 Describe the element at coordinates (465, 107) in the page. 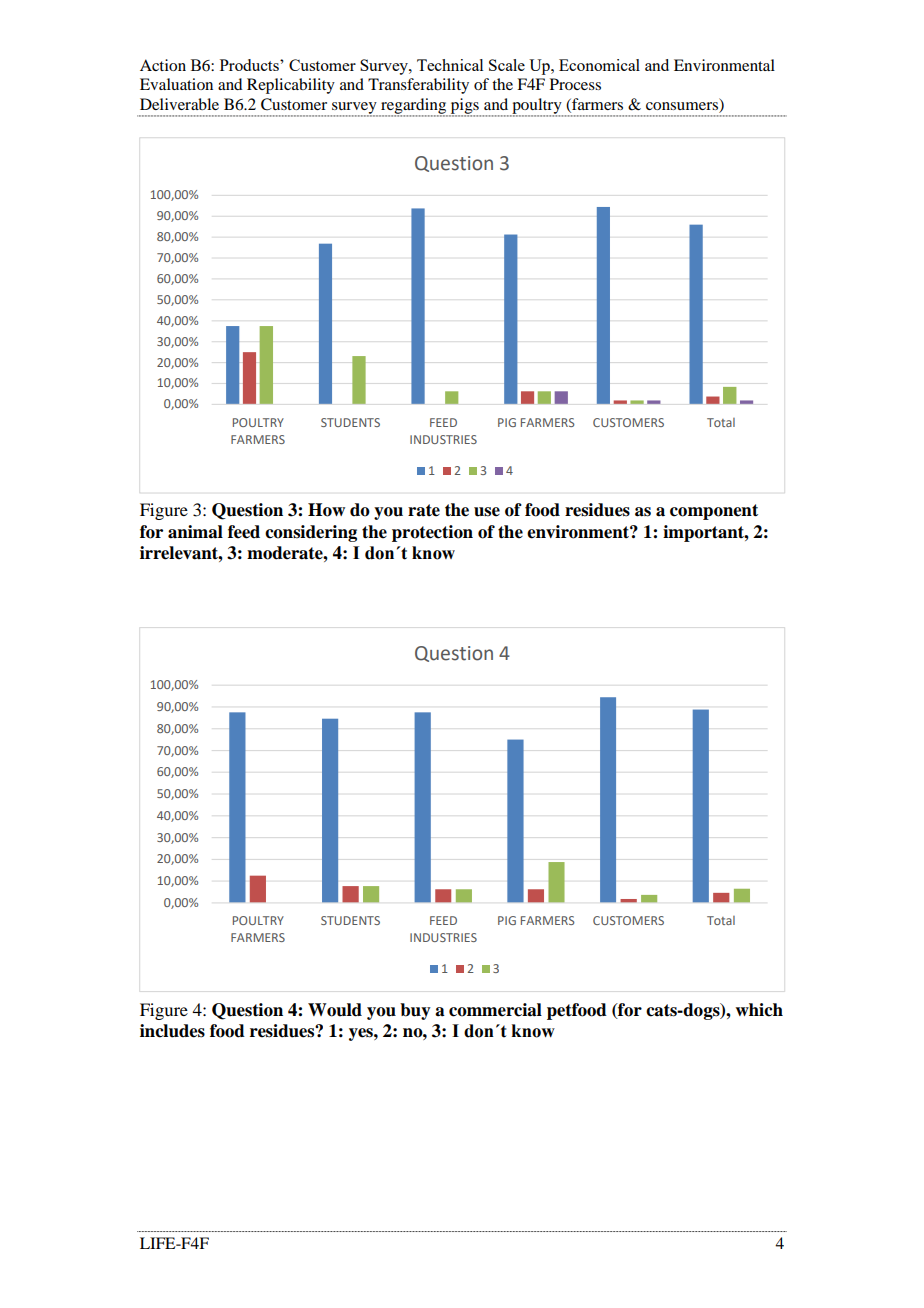

I see `pigs` at that location.
